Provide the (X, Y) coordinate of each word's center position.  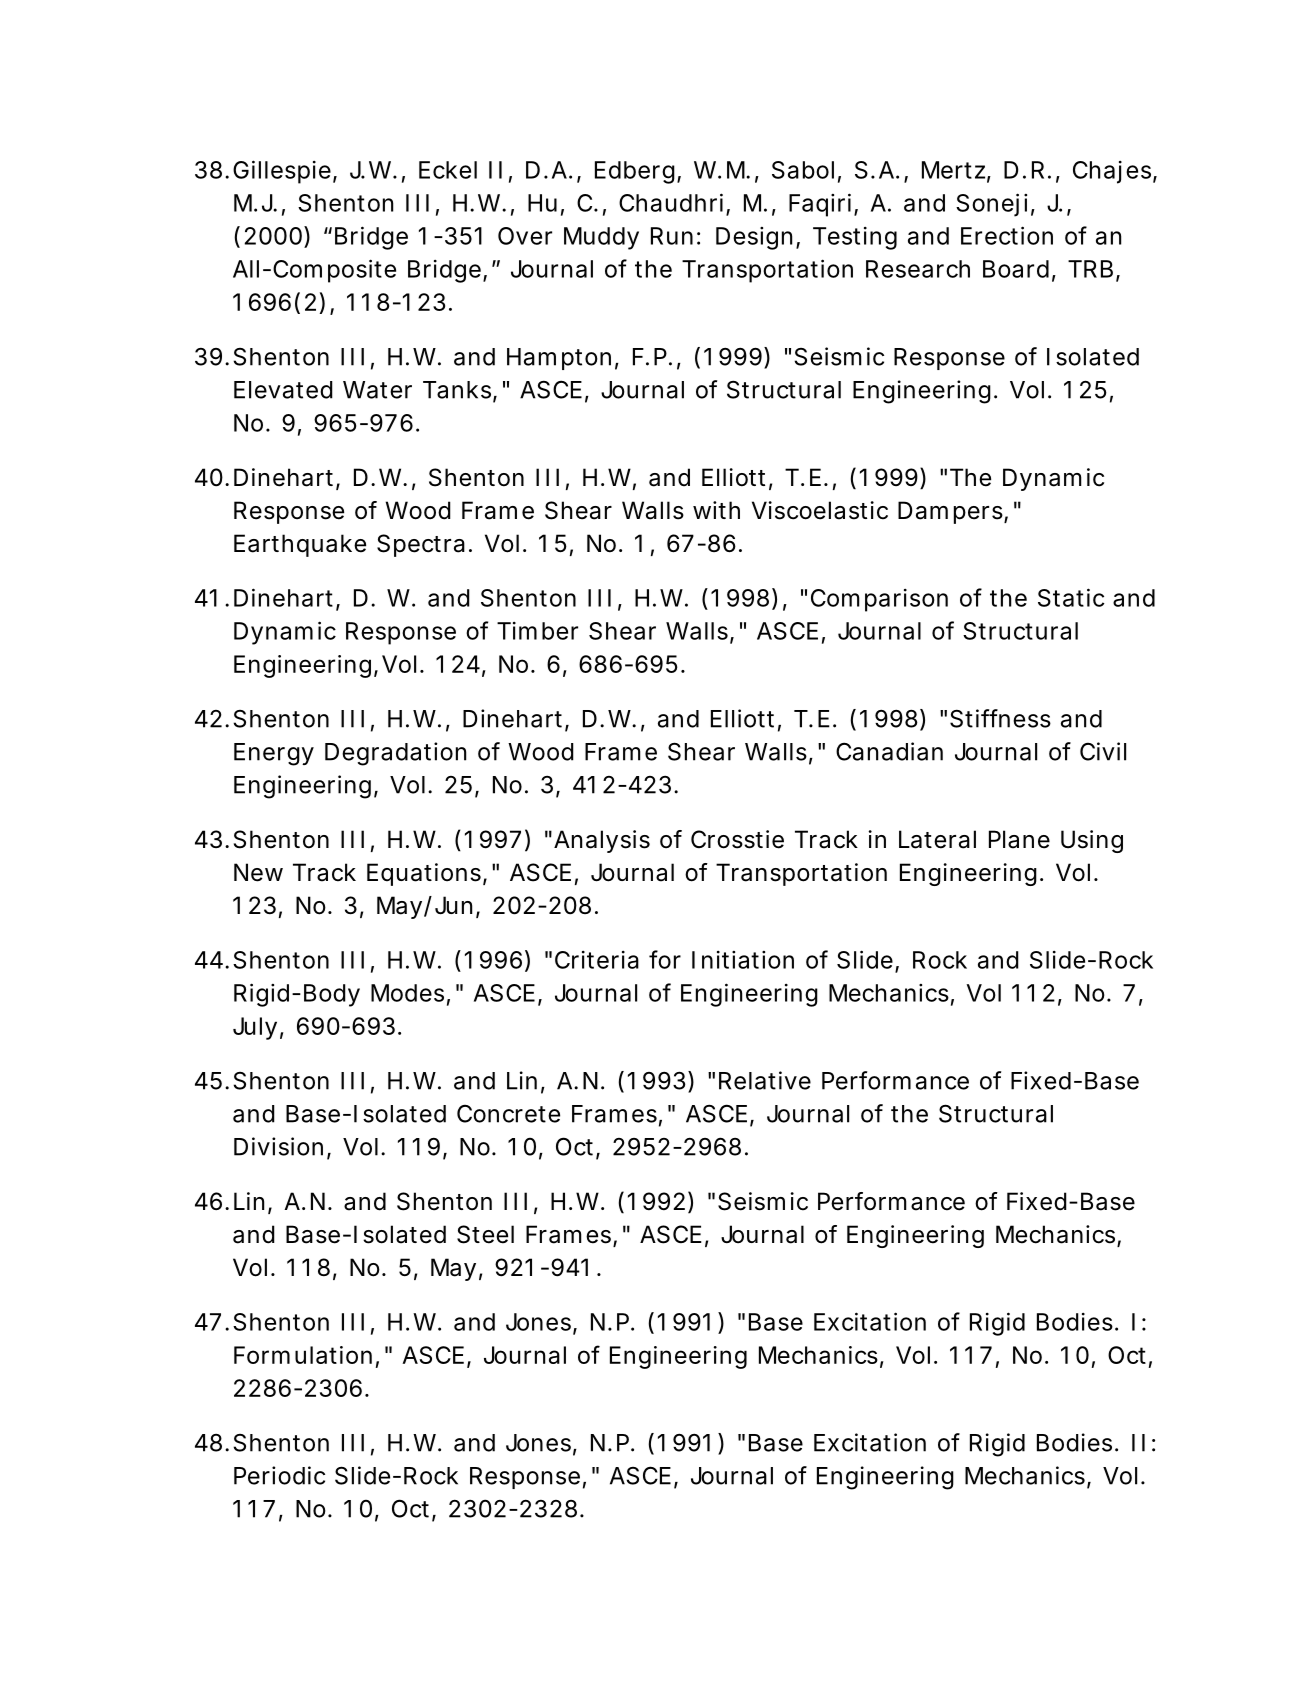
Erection (1007, 235)
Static (1071, 597)
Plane (1019, 839)
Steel (485, 1234)
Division (278, 1146)
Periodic (279, 1475)
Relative (765, 1080)
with (716, 510)
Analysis (602, 841)
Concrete (508, 1114)
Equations (425, 874)
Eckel (448, 170)
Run (672, 236)
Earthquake (300, 545)
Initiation (743, 960)
